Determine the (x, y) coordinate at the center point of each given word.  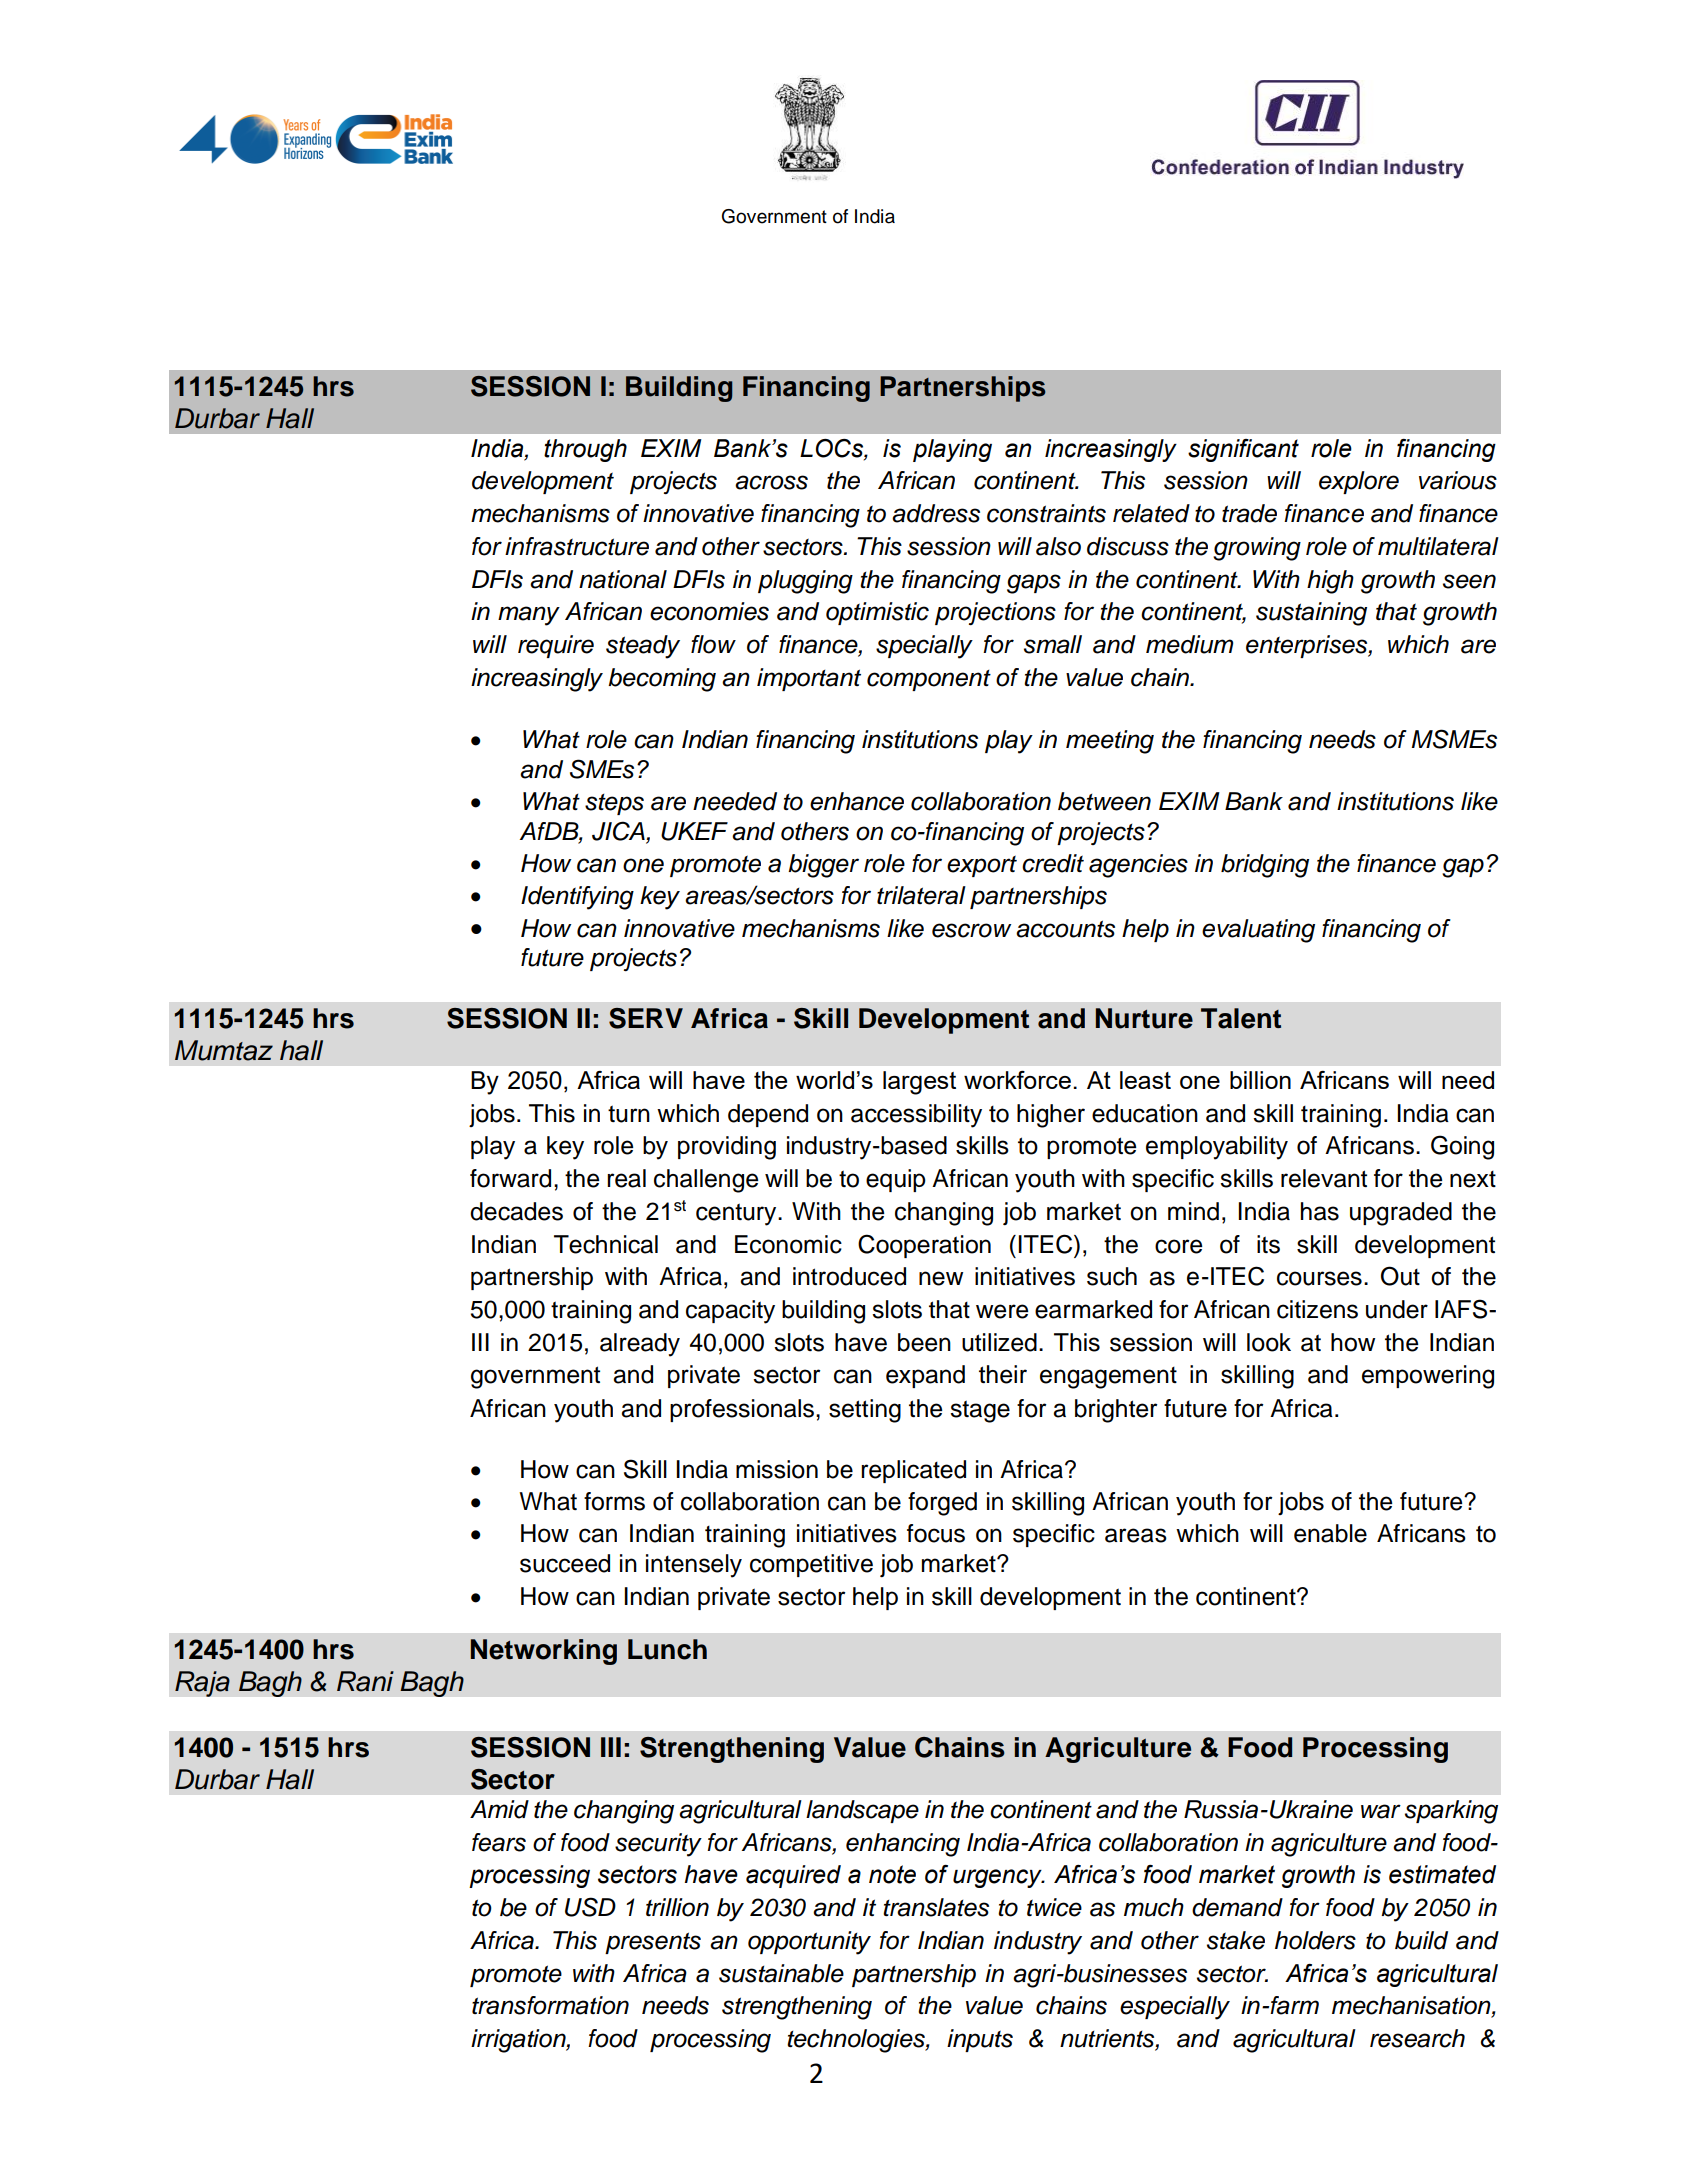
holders (1315, 1940)
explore (1359, 482)
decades (516, 1211)
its (1268, 1244)
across (771, 482)
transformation (550, 2005)
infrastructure (577, 546)
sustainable (781, 1973)
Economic (788, 1244)
